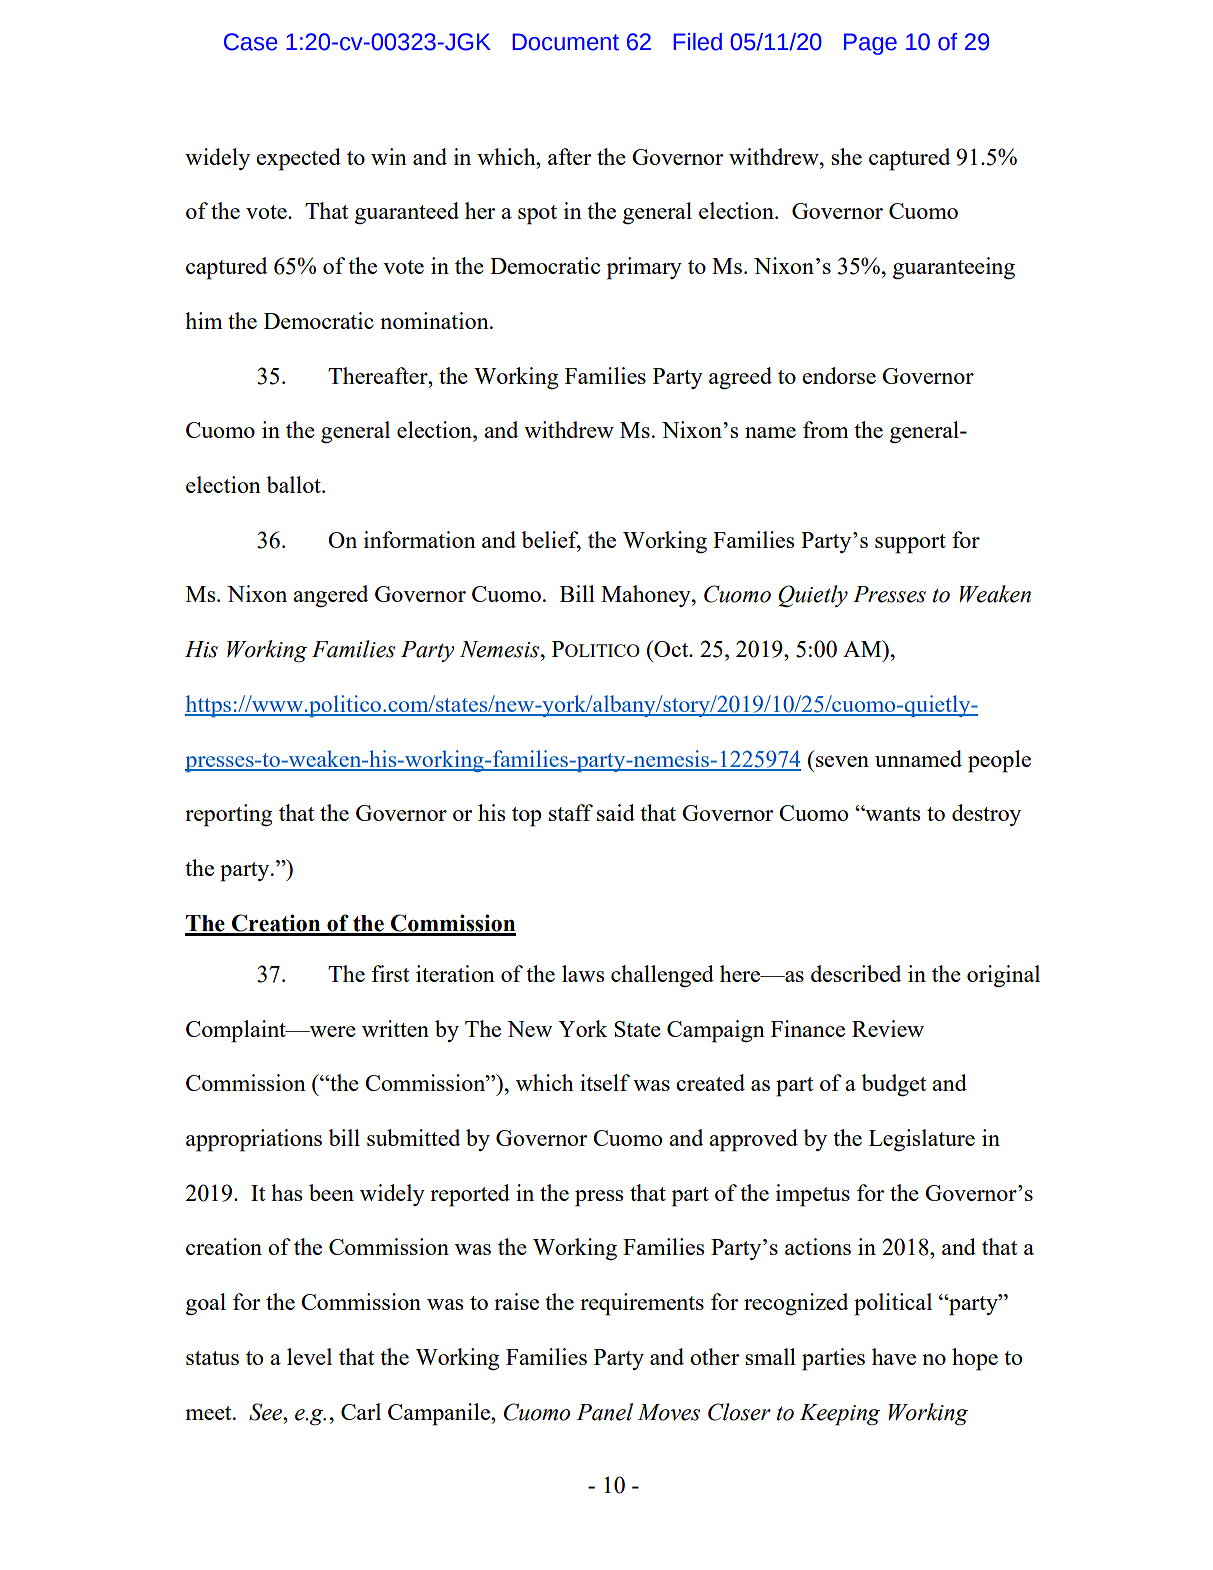 Image resolution: width=1213 pixels, height=1570 pixels. I want to click on reporting, so click(229, 815).
